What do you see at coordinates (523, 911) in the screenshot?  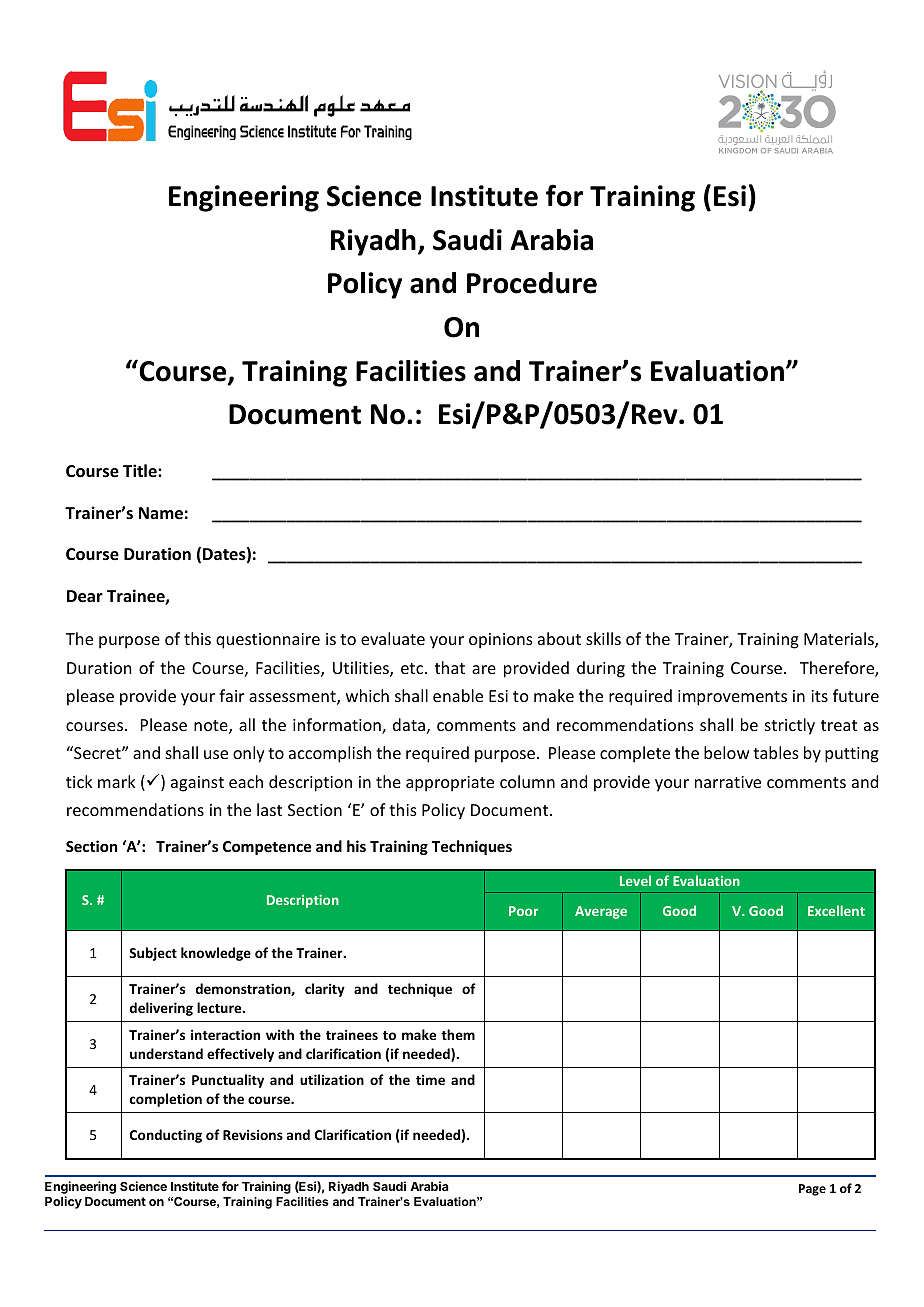 I see `Poor` at bounding box center [523, 911].
